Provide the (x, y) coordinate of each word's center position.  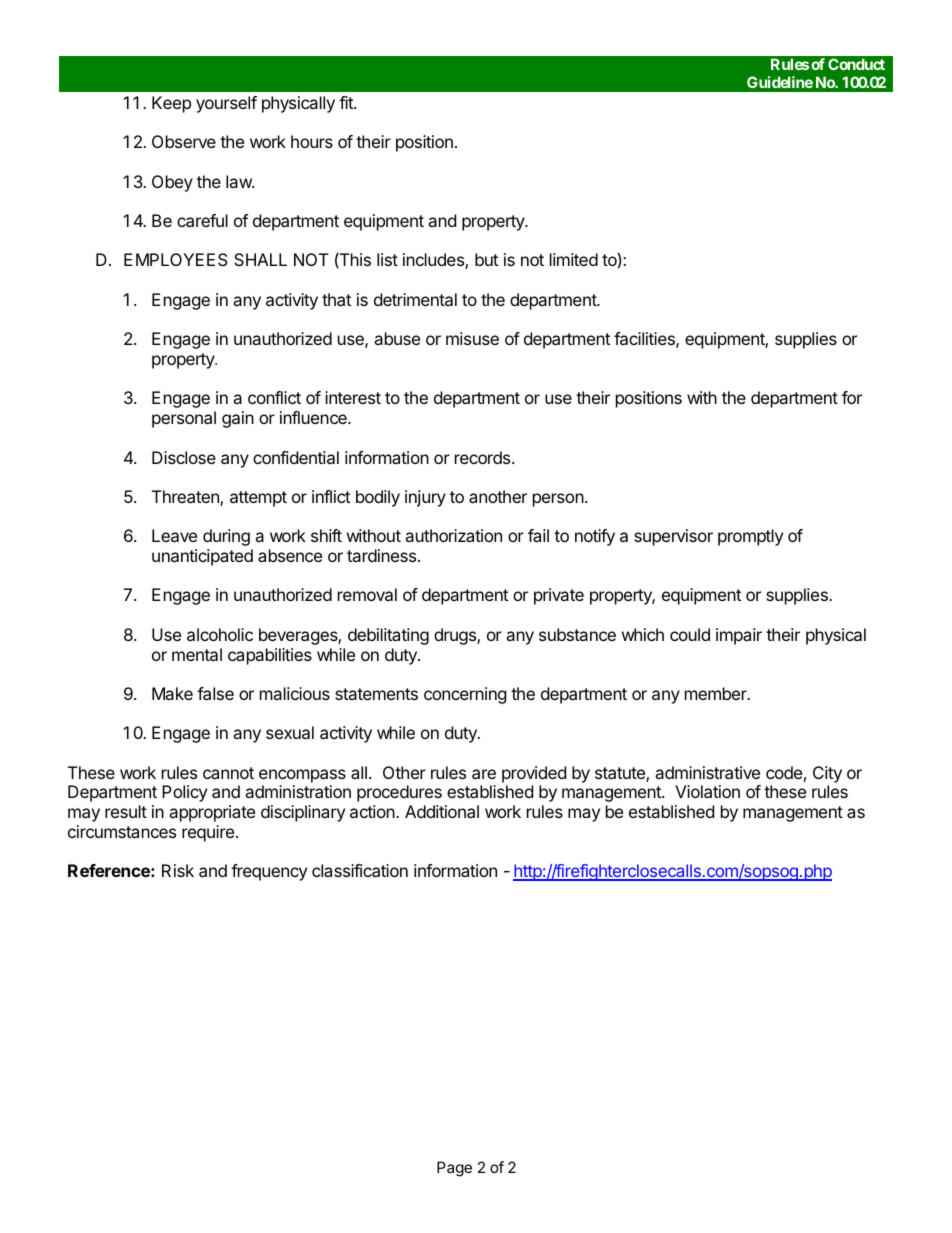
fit (347, 102)
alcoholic (220, 634)
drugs (456, 636)
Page (454, 1169)
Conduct (856, 64)
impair (739, 636)
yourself (226, 104)
